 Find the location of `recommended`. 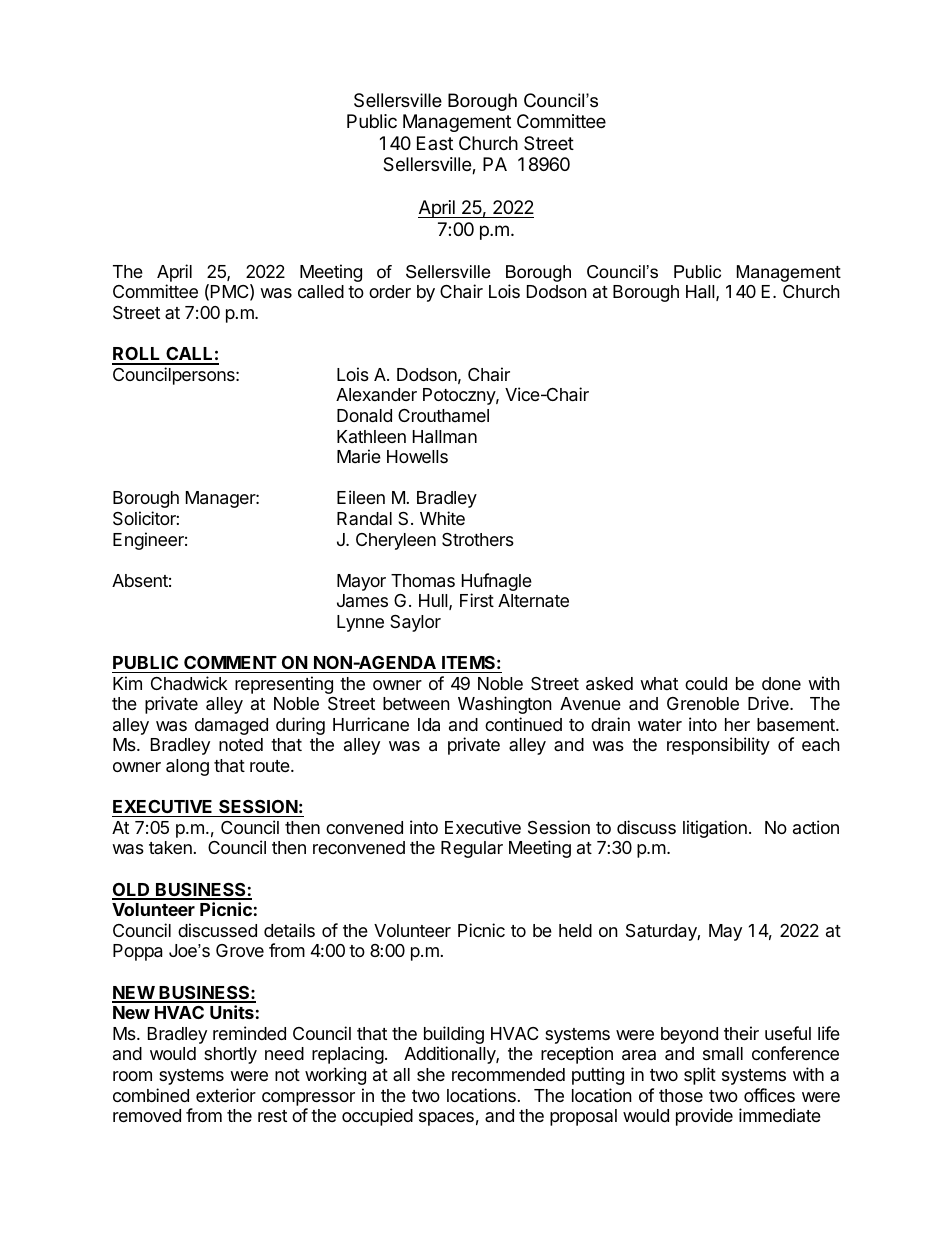

recommended is located at coordinates (508, 1074).
